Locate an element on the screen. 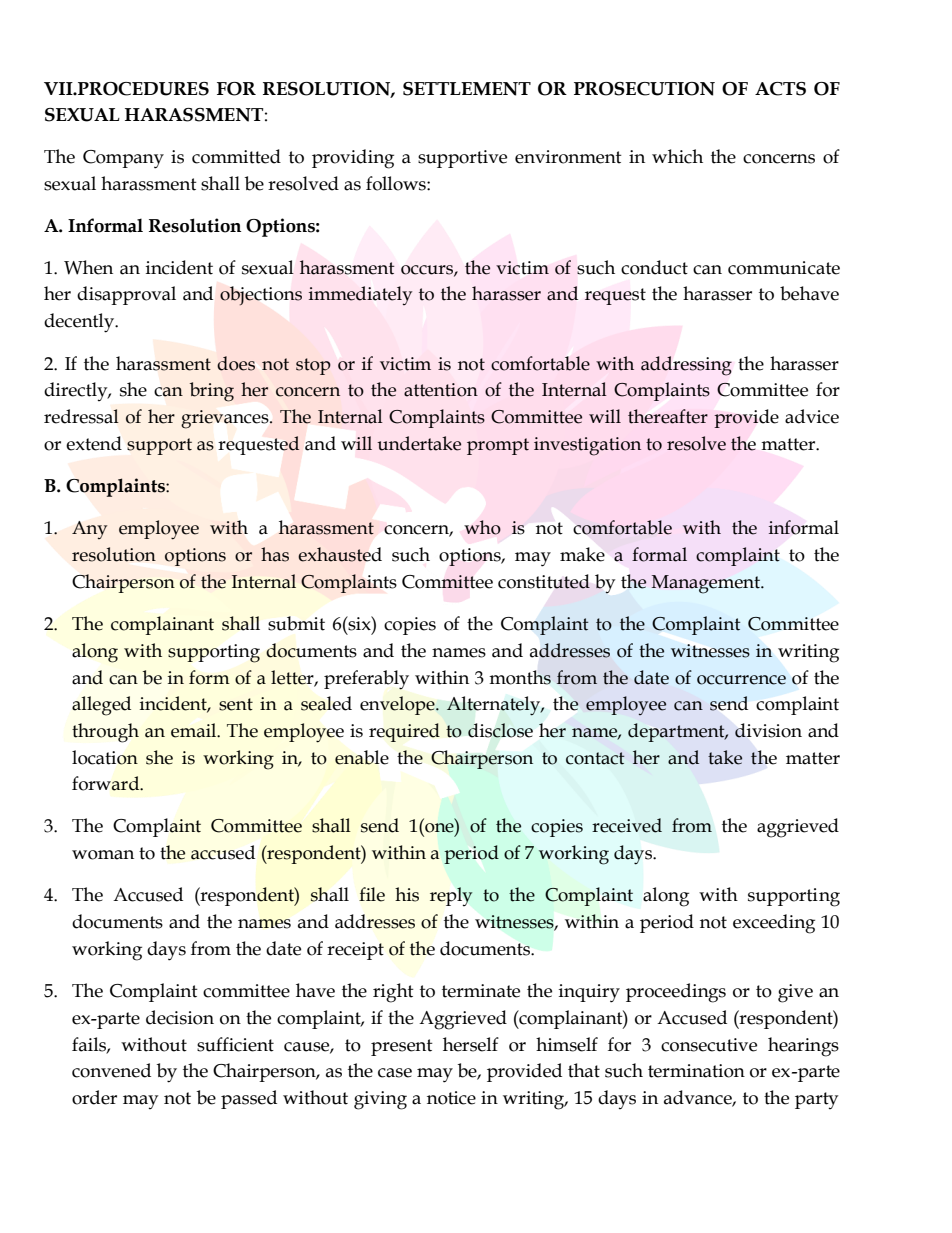  constituted is located at coordinates (544, 581).
